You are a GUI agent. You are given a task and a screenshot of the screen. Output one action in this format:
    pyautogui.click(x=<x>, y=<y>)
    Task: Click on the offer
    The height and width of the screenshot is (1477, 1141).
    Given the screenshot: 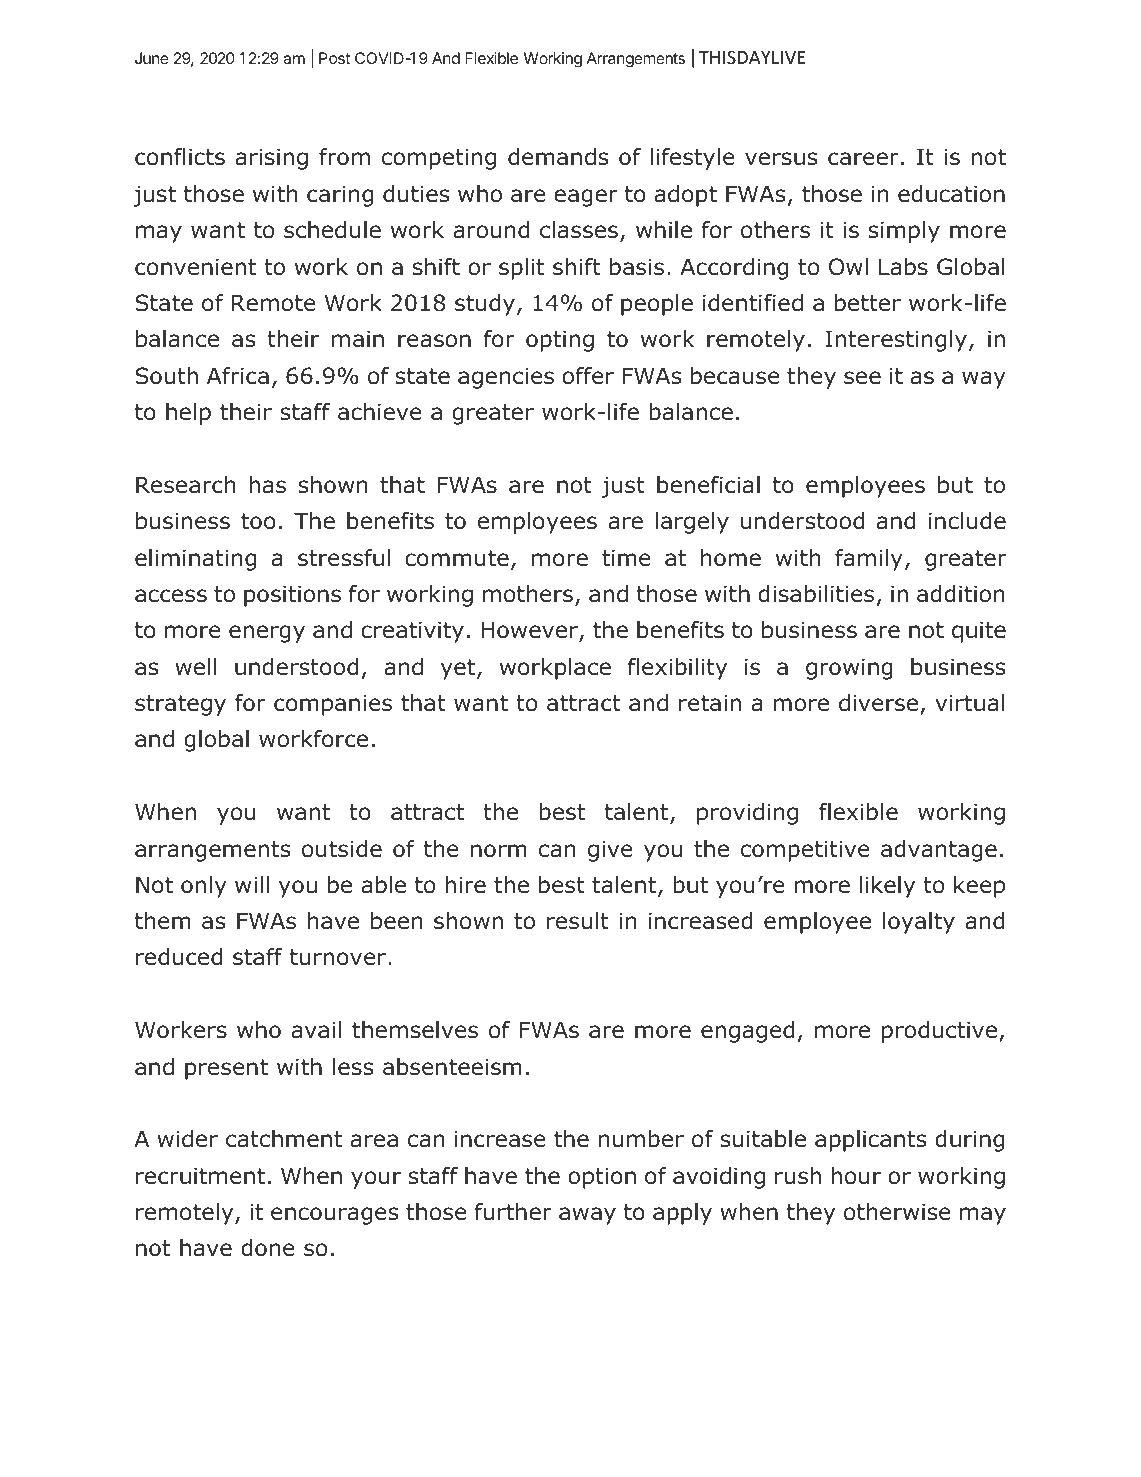 What is the action you would take?
    pyautogui.click(x=588, y=376)
